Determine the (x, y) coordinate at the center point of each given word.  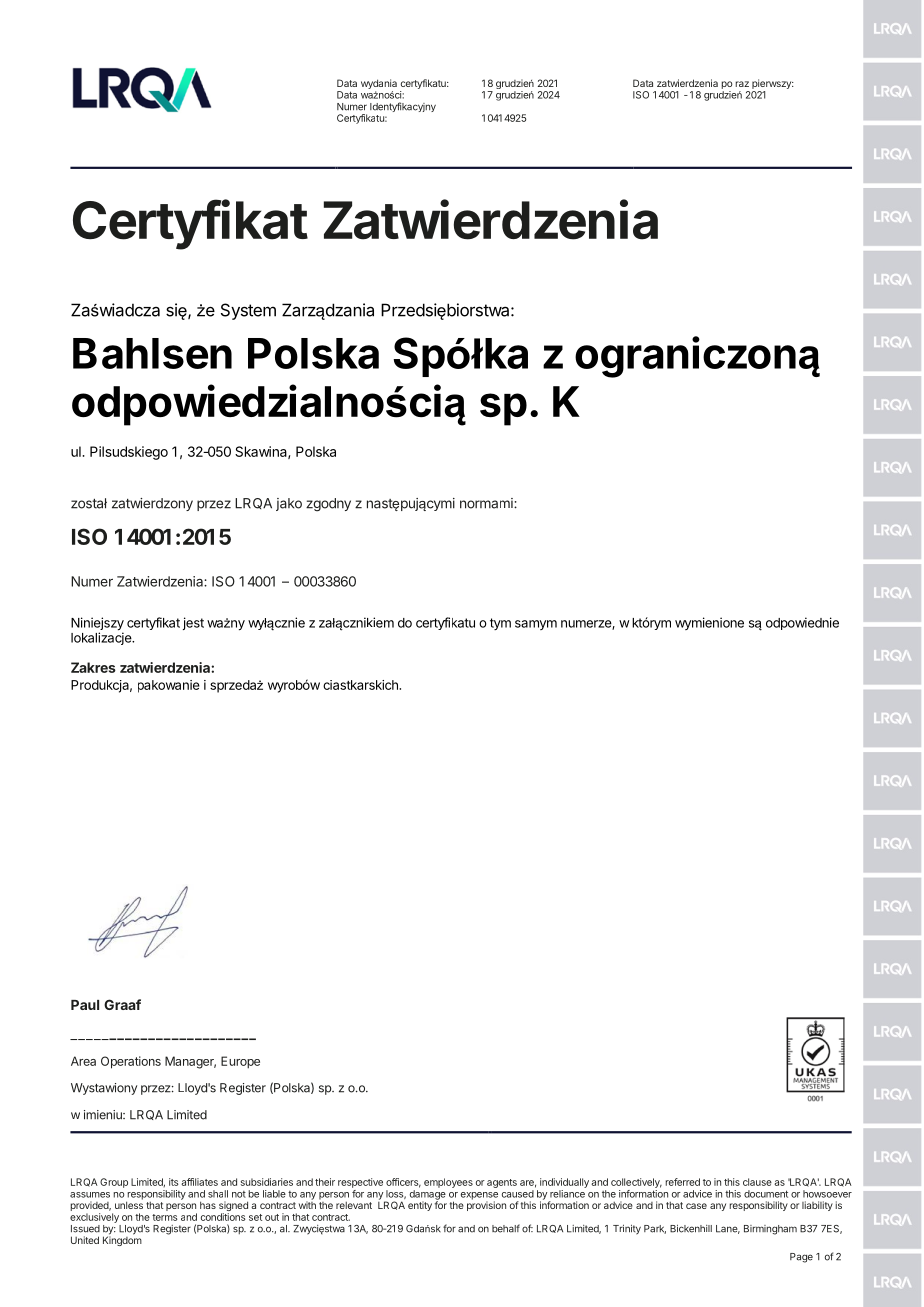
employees (448, 1183)
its (174, 1182)
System (248, 311)
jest (193, 623)
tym (500, 624)
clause (757, 1182)
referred (682, 1182)
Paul (85, 1005)
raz (742, 84)
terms (165, 1217)
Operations (131, 1062)
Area (83, 1061)
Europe (240, 1062)
